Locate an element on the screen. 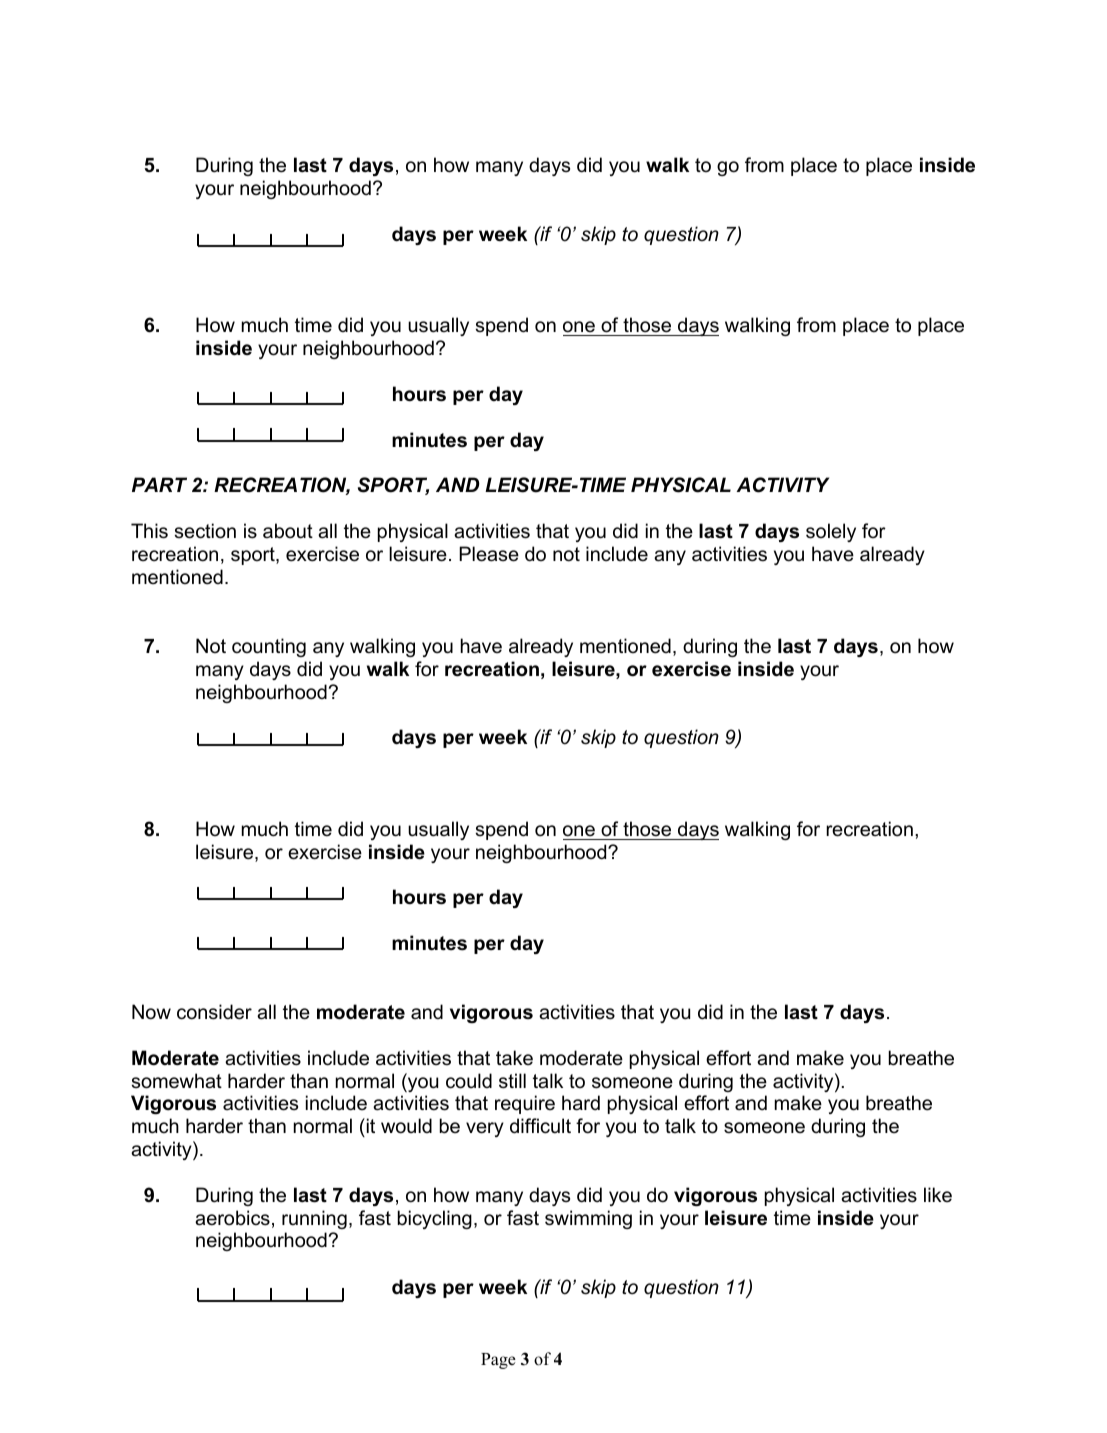  solely is located at coordinates (831, 532).
